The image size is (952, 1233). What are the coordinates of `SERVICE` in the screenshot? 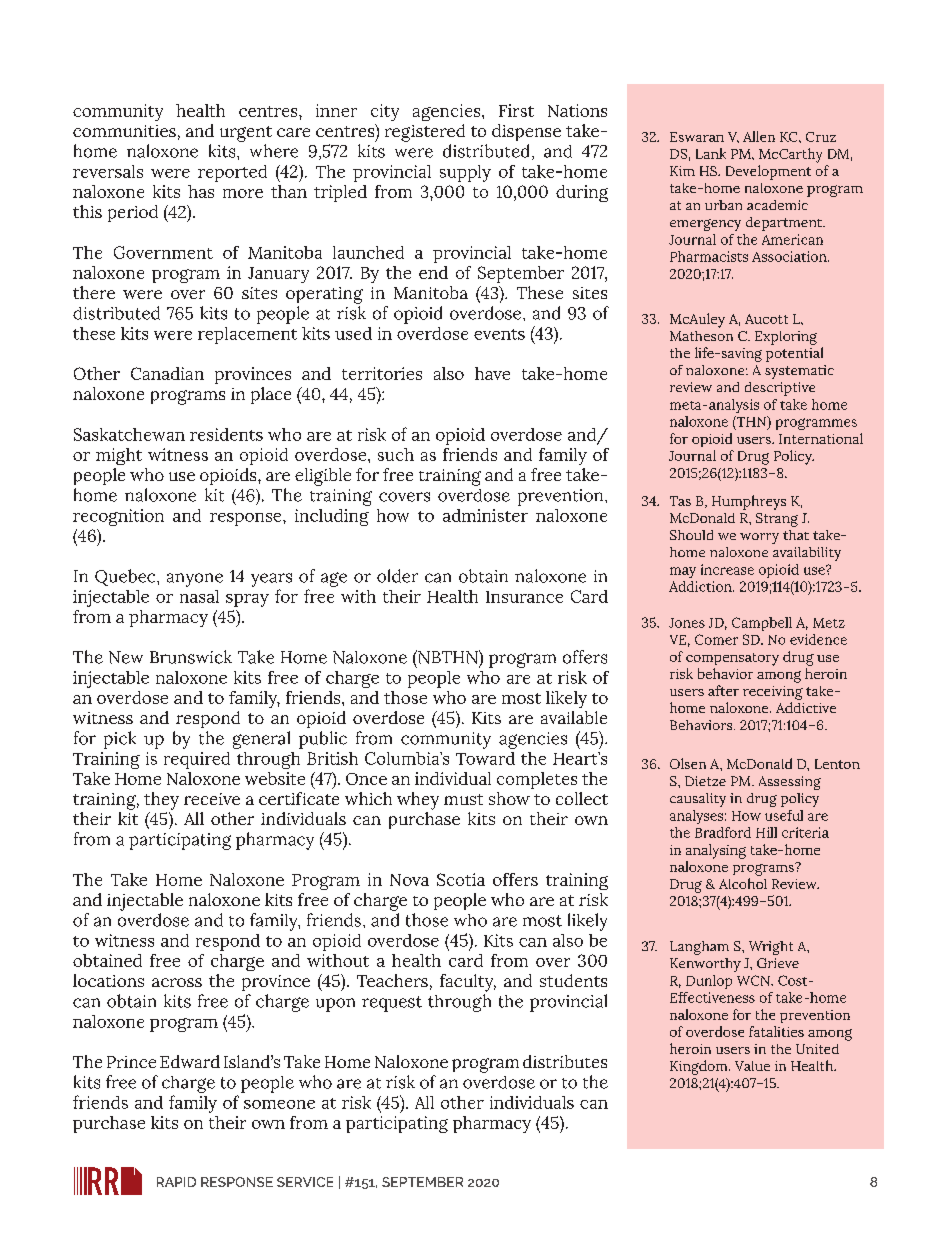 It's located at (305, 1182).
